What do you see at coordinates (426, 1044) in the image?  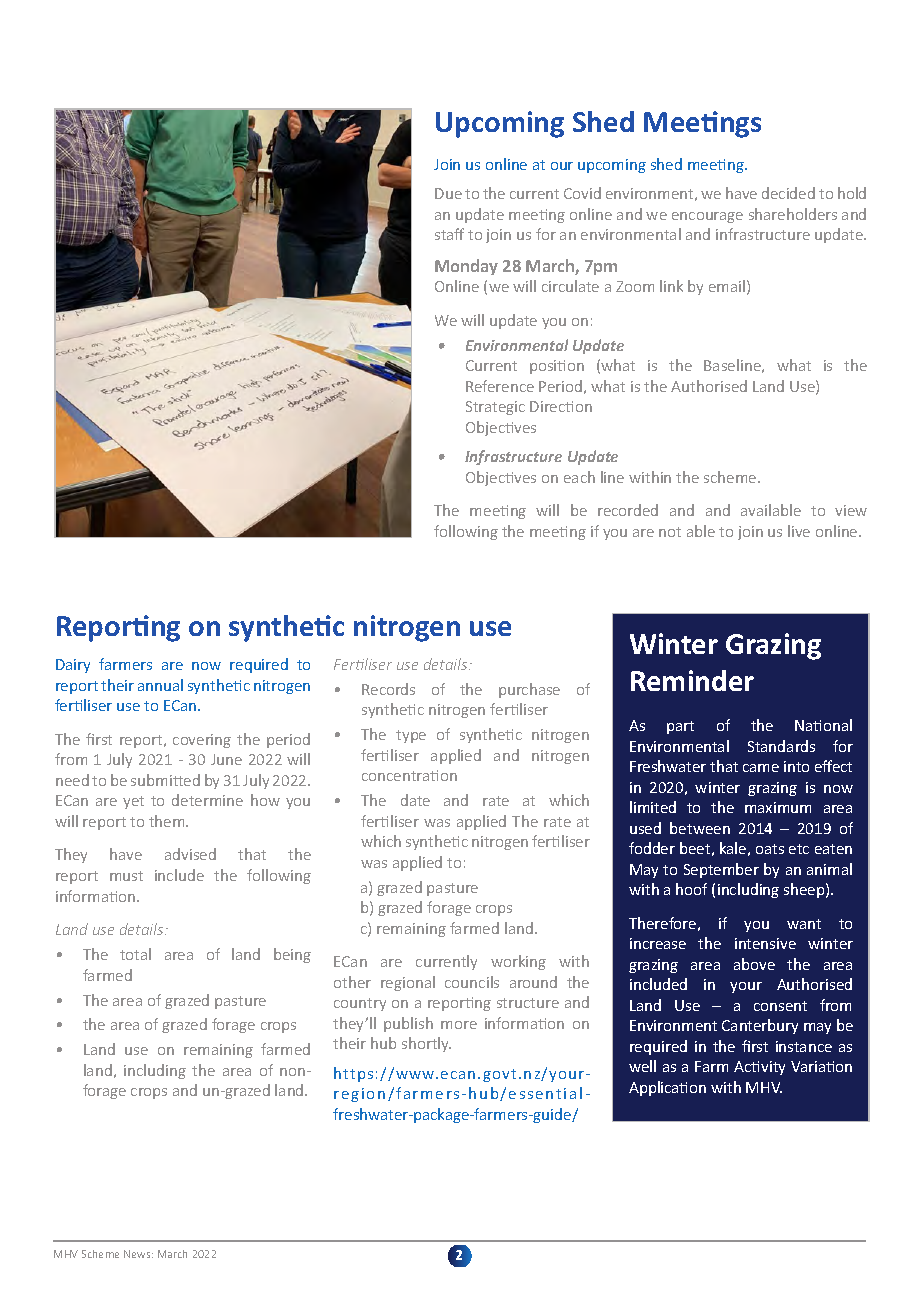 I see `shortly` at bounding box center [426, 1044].
